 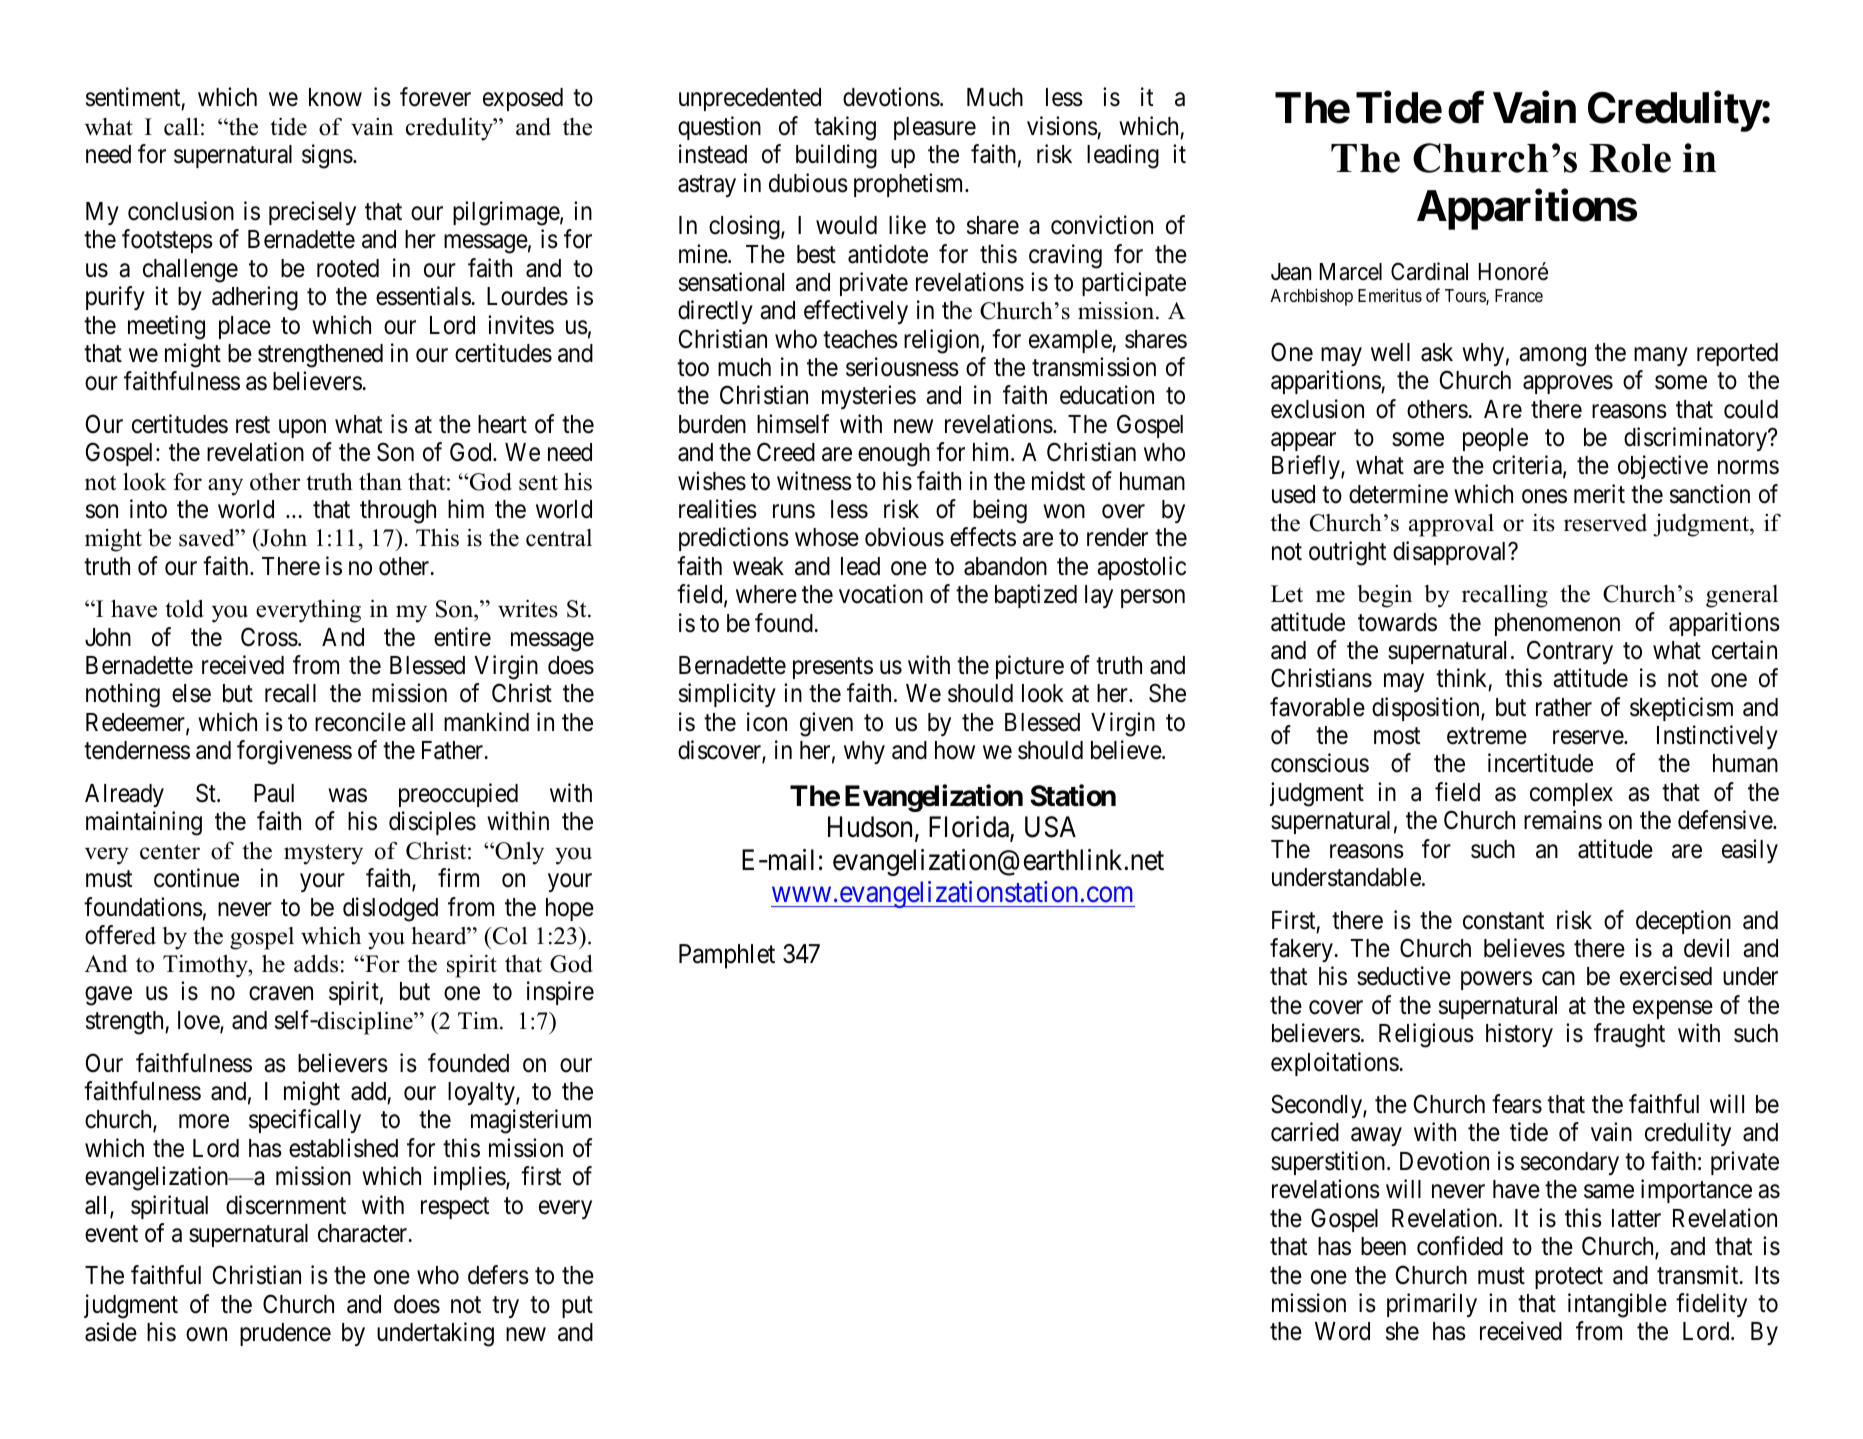 I want to click on Florida, so click(x=970, y=828).
